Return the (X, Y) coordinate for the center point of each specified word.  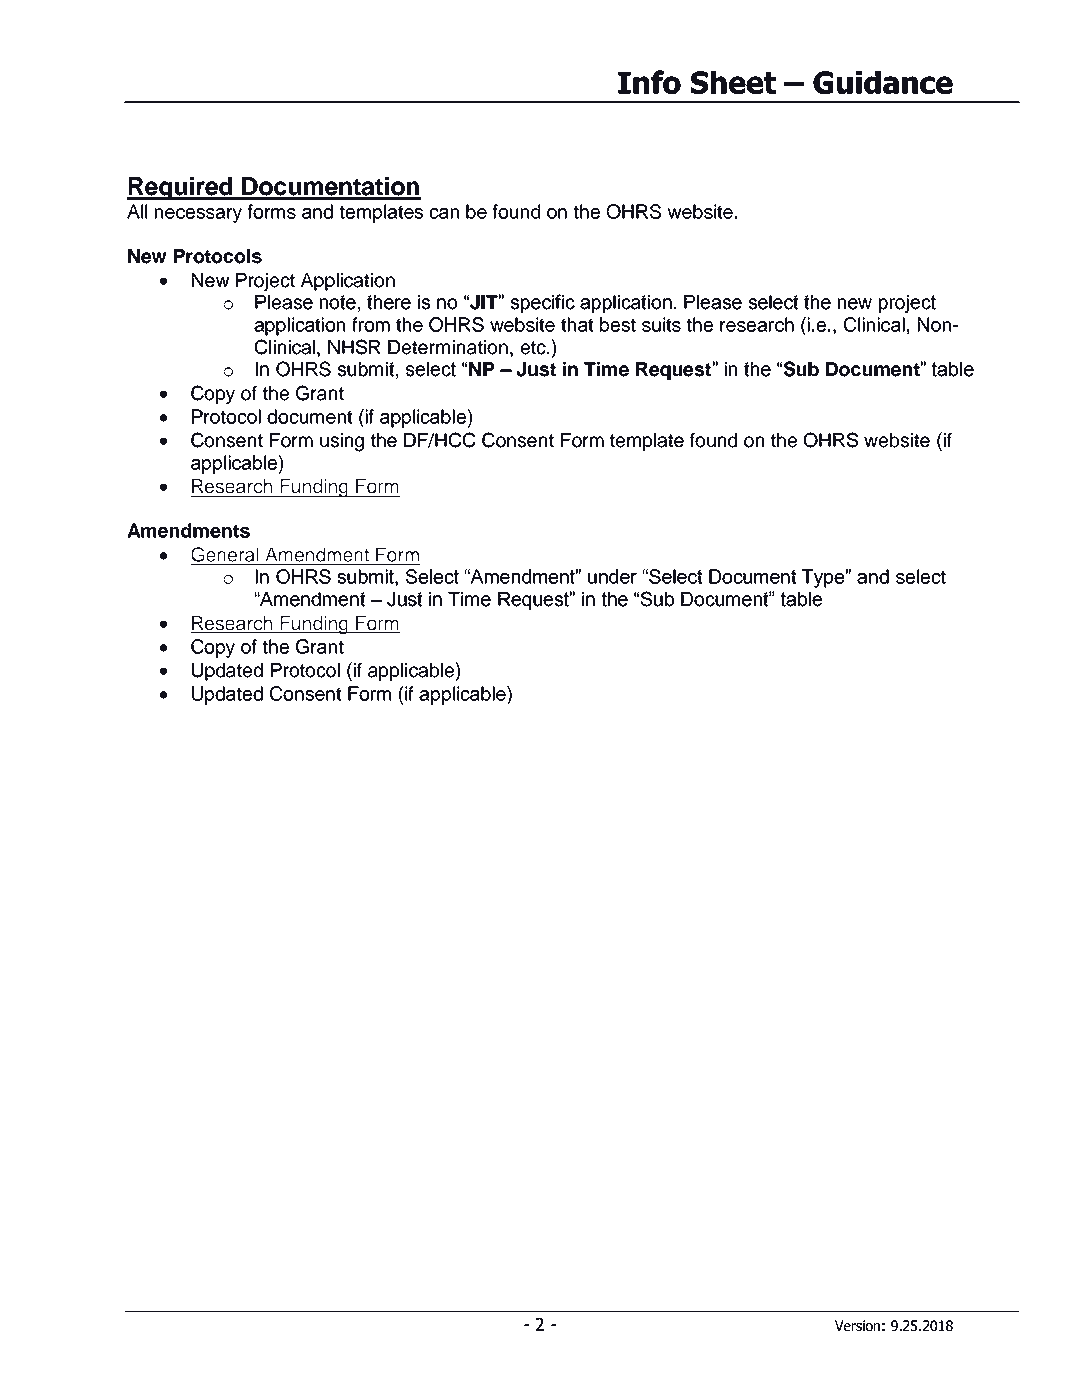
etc (534, 348)
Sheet (733, 82)
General (226, 555)
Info (649, 82)
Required (181, 188)
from (371, 324)
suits (661, 324)
